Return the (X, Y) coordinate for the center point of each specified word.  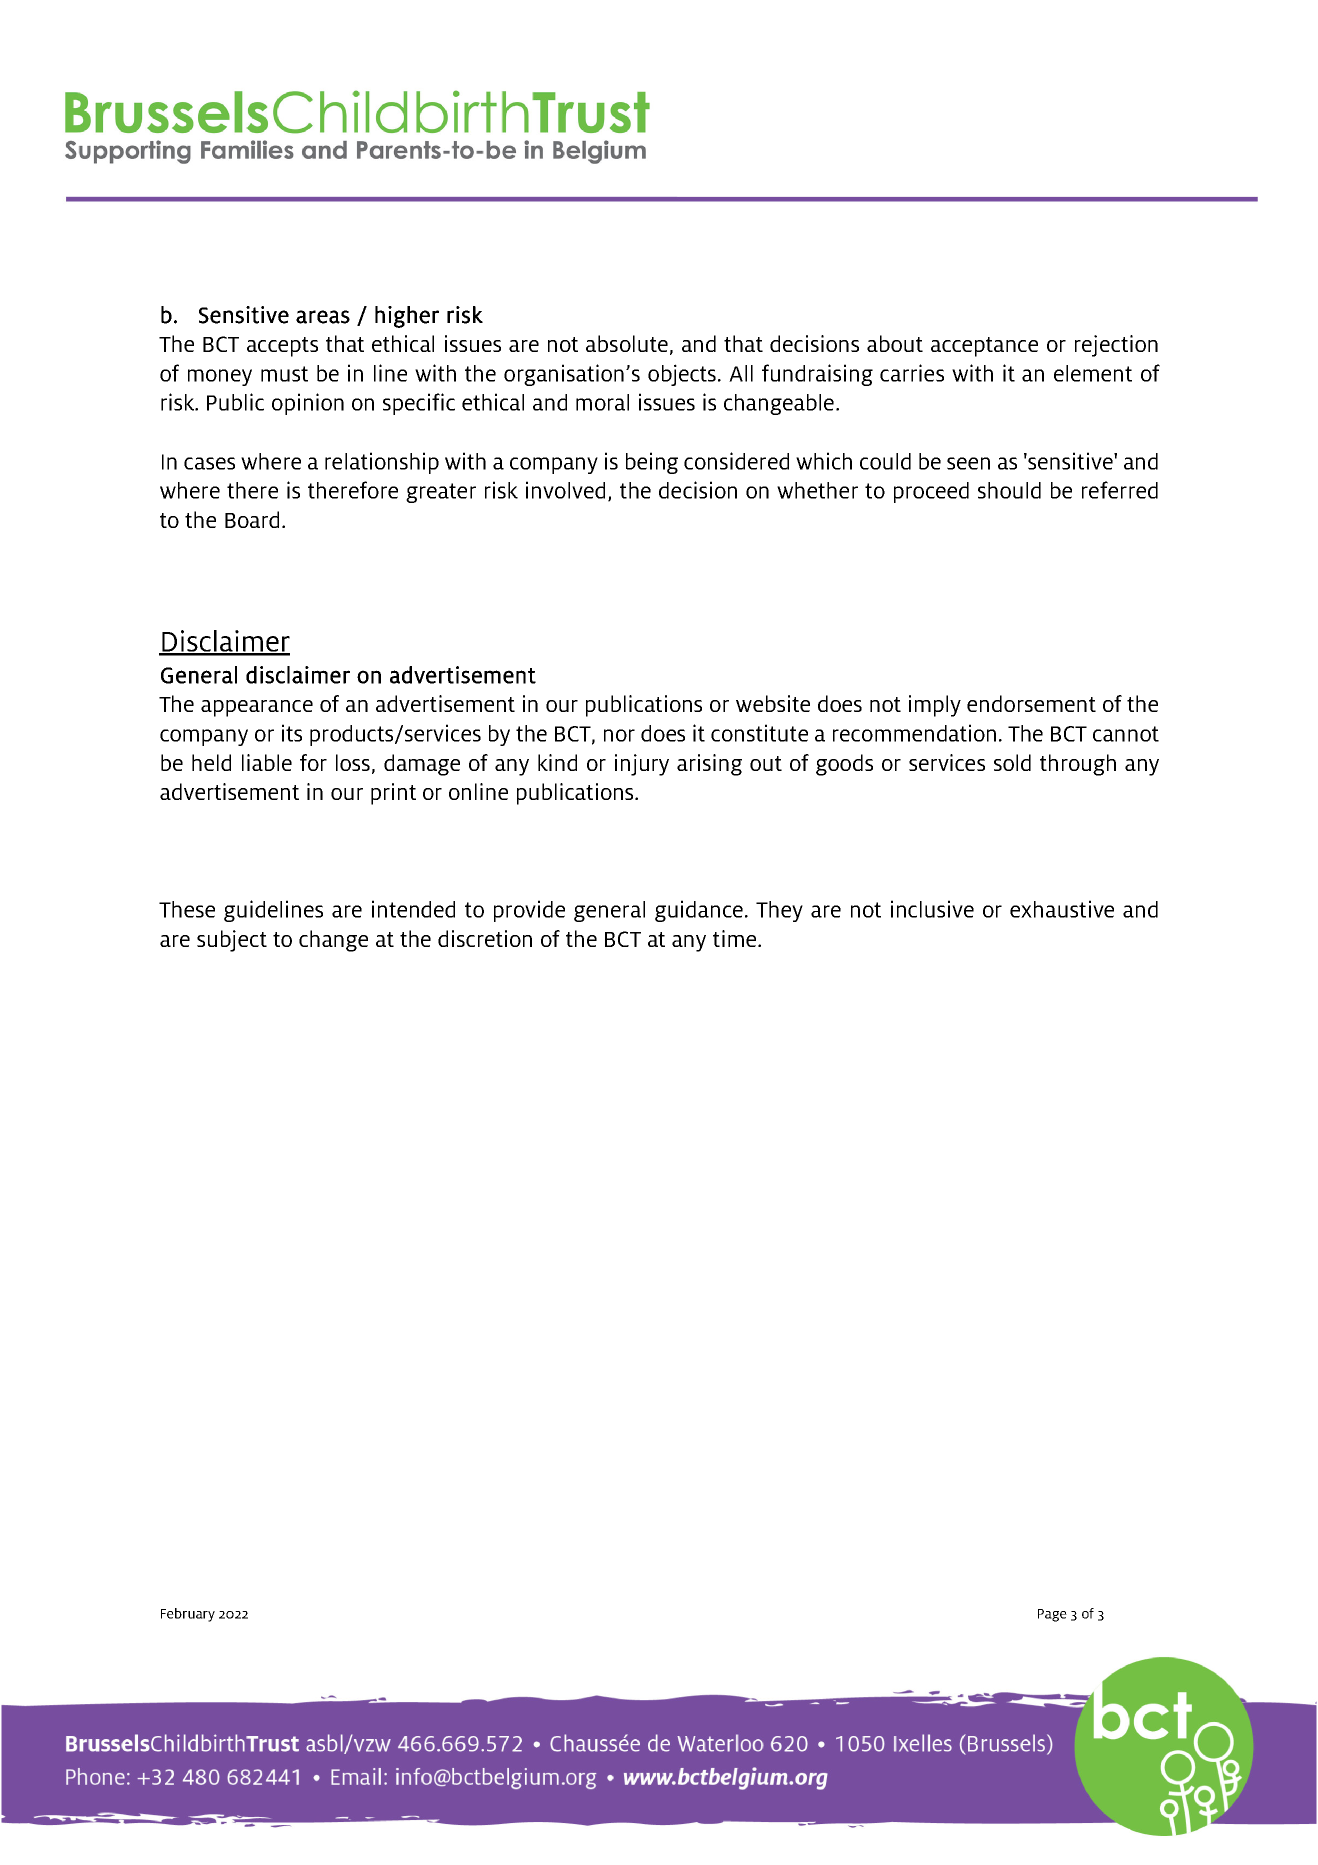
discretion (485, 938)
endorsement (1031, 703)
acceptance (984, 347)
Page (1052, 1615)
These (187, 909)
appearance (257, 708)
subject (232, 941)
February (188, 1615)
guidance (699, 911)
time (736, 938)
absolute (627, 343)
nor (619, 735)
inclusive (932, 909)
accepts (282, 347)
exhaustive (1062, 909)
